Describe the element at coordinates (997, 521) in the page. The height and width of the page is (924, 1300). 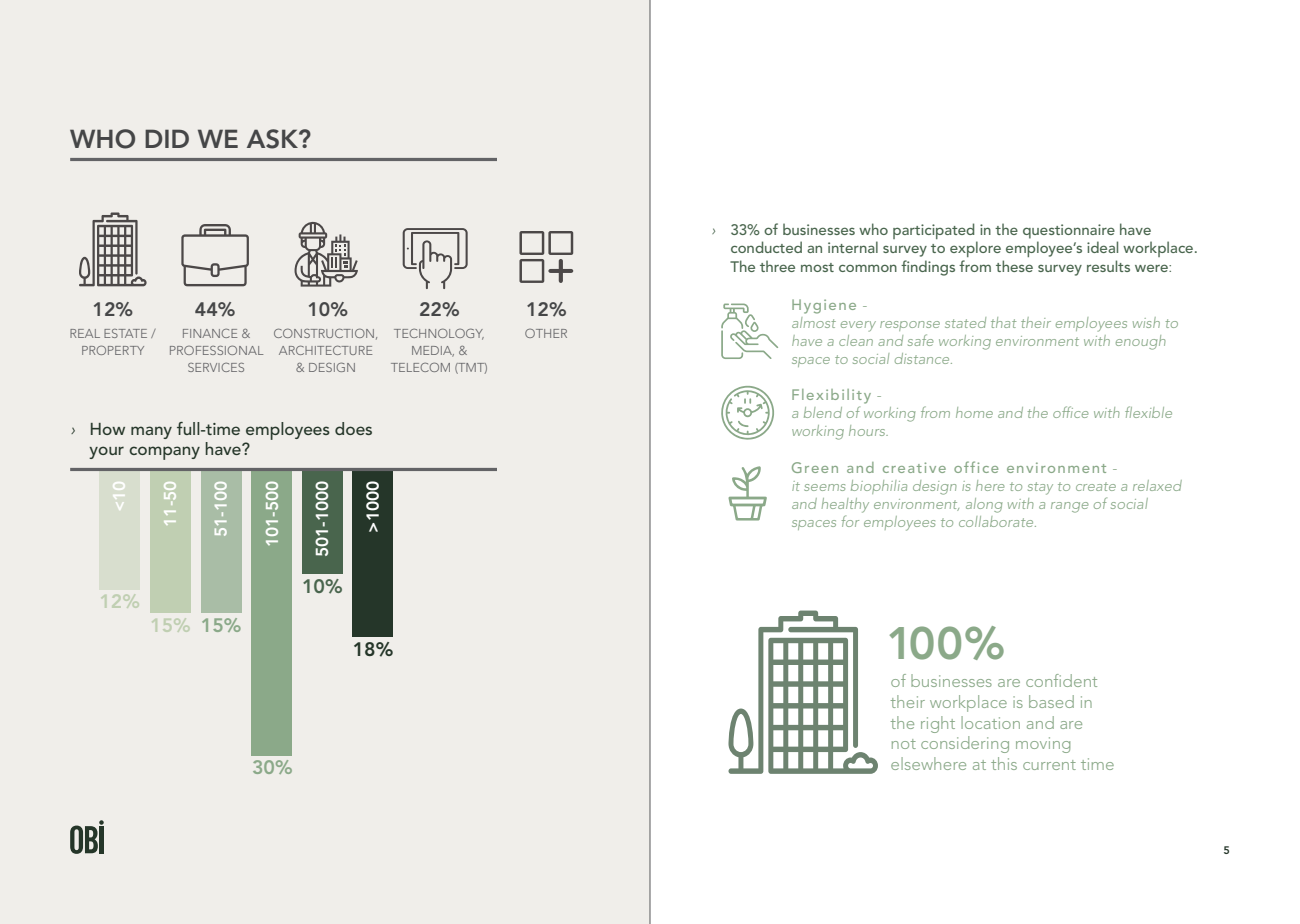
I see `collaborate` at that location.
